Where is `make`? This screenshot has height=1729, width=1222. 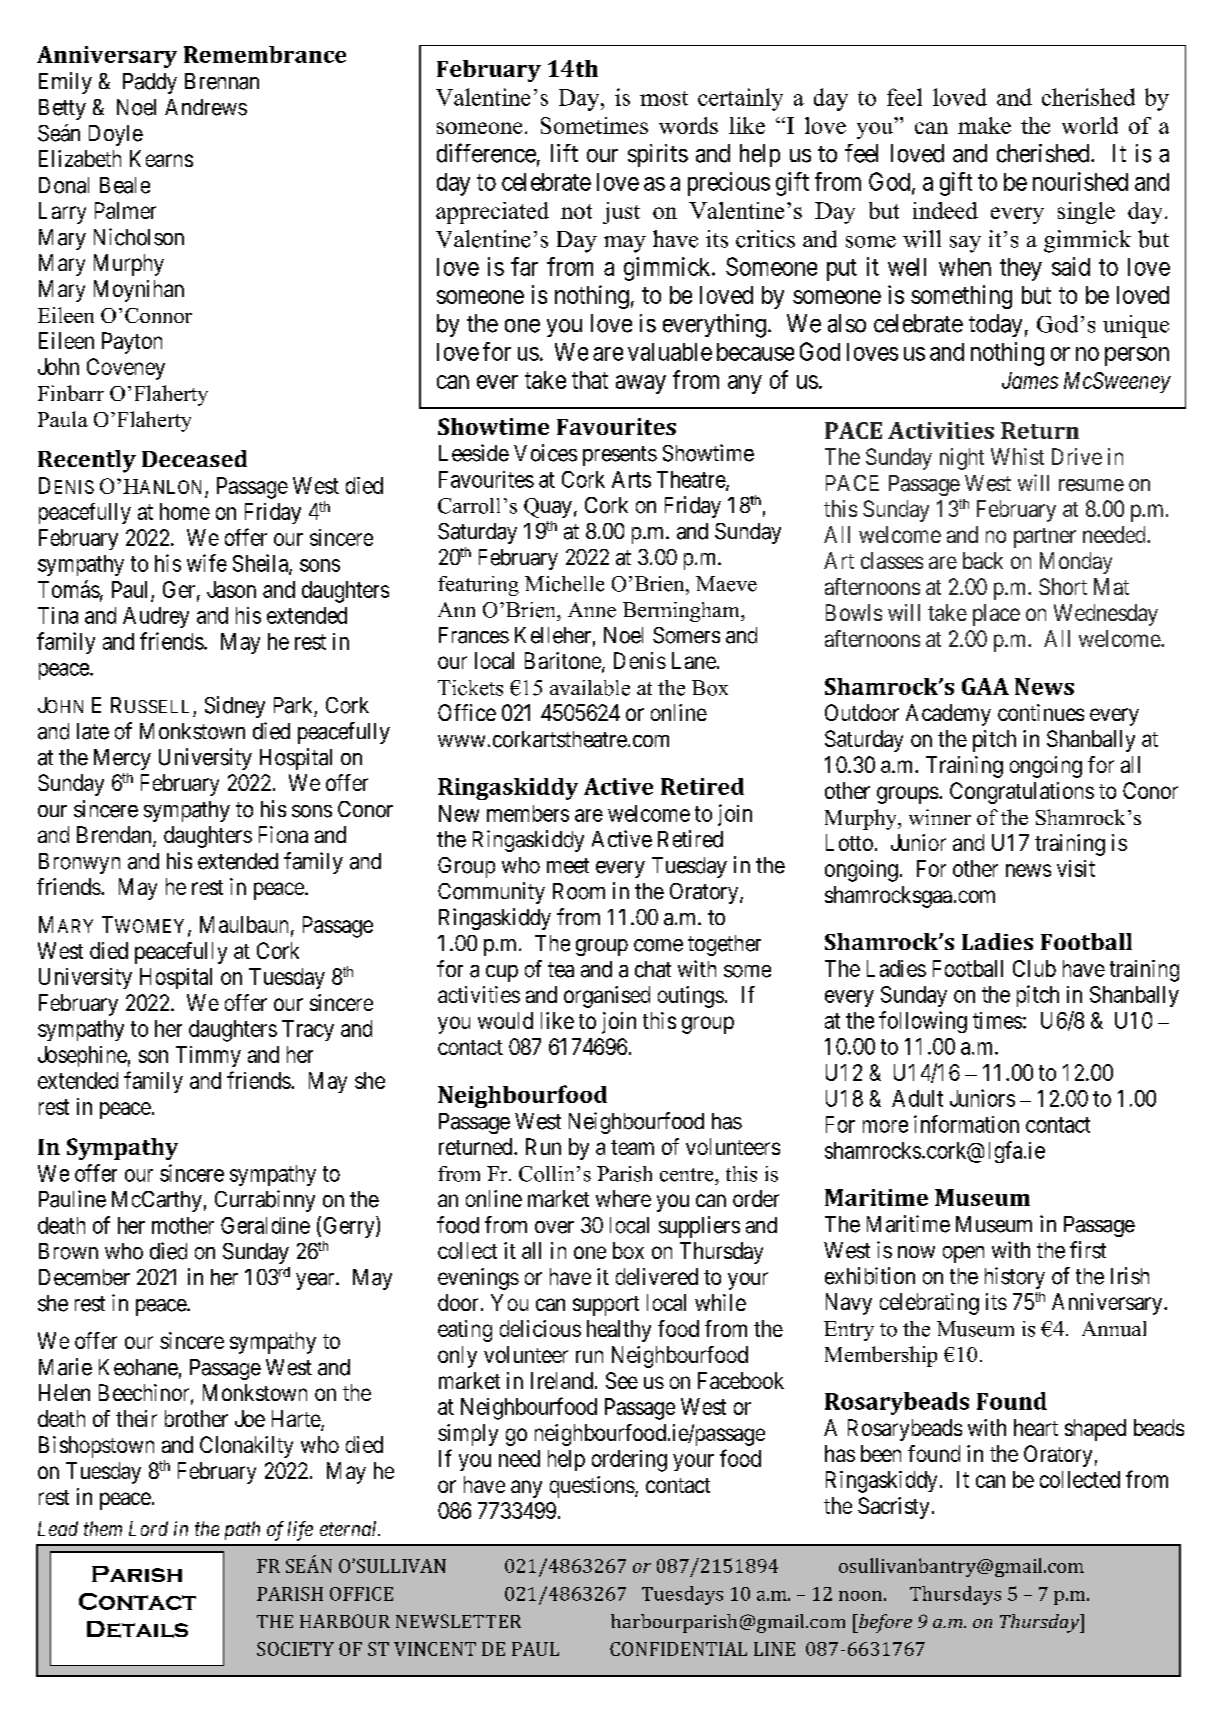
make is located at coordinates (984, 125).
